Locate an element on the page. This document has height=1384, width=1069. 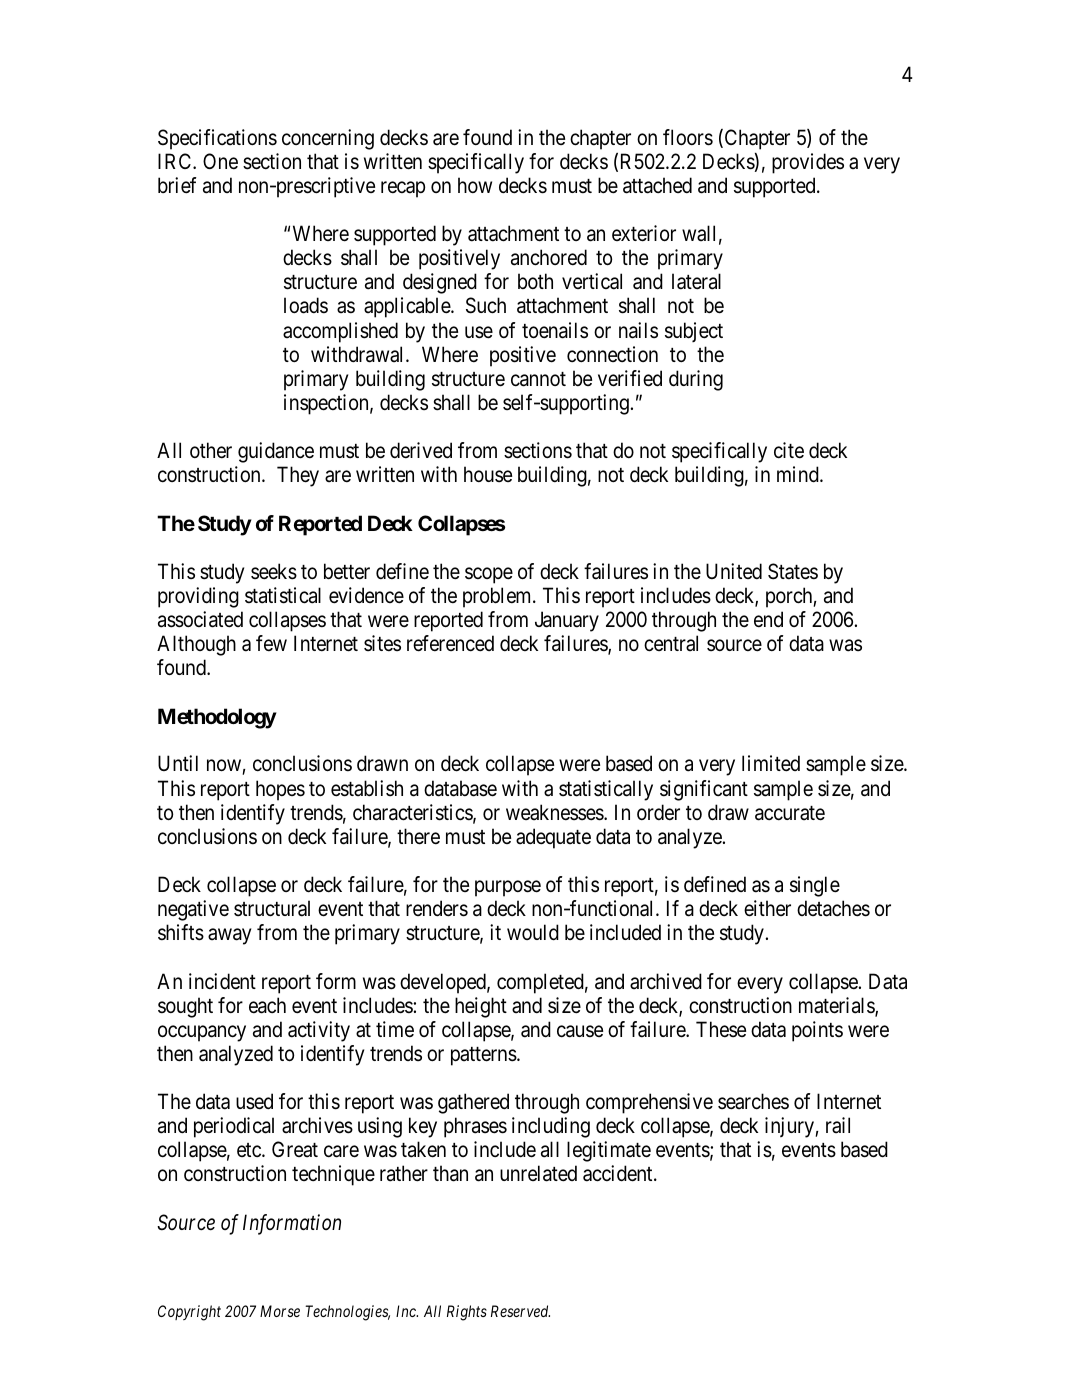
provides is located at coordinates (808, 163).
